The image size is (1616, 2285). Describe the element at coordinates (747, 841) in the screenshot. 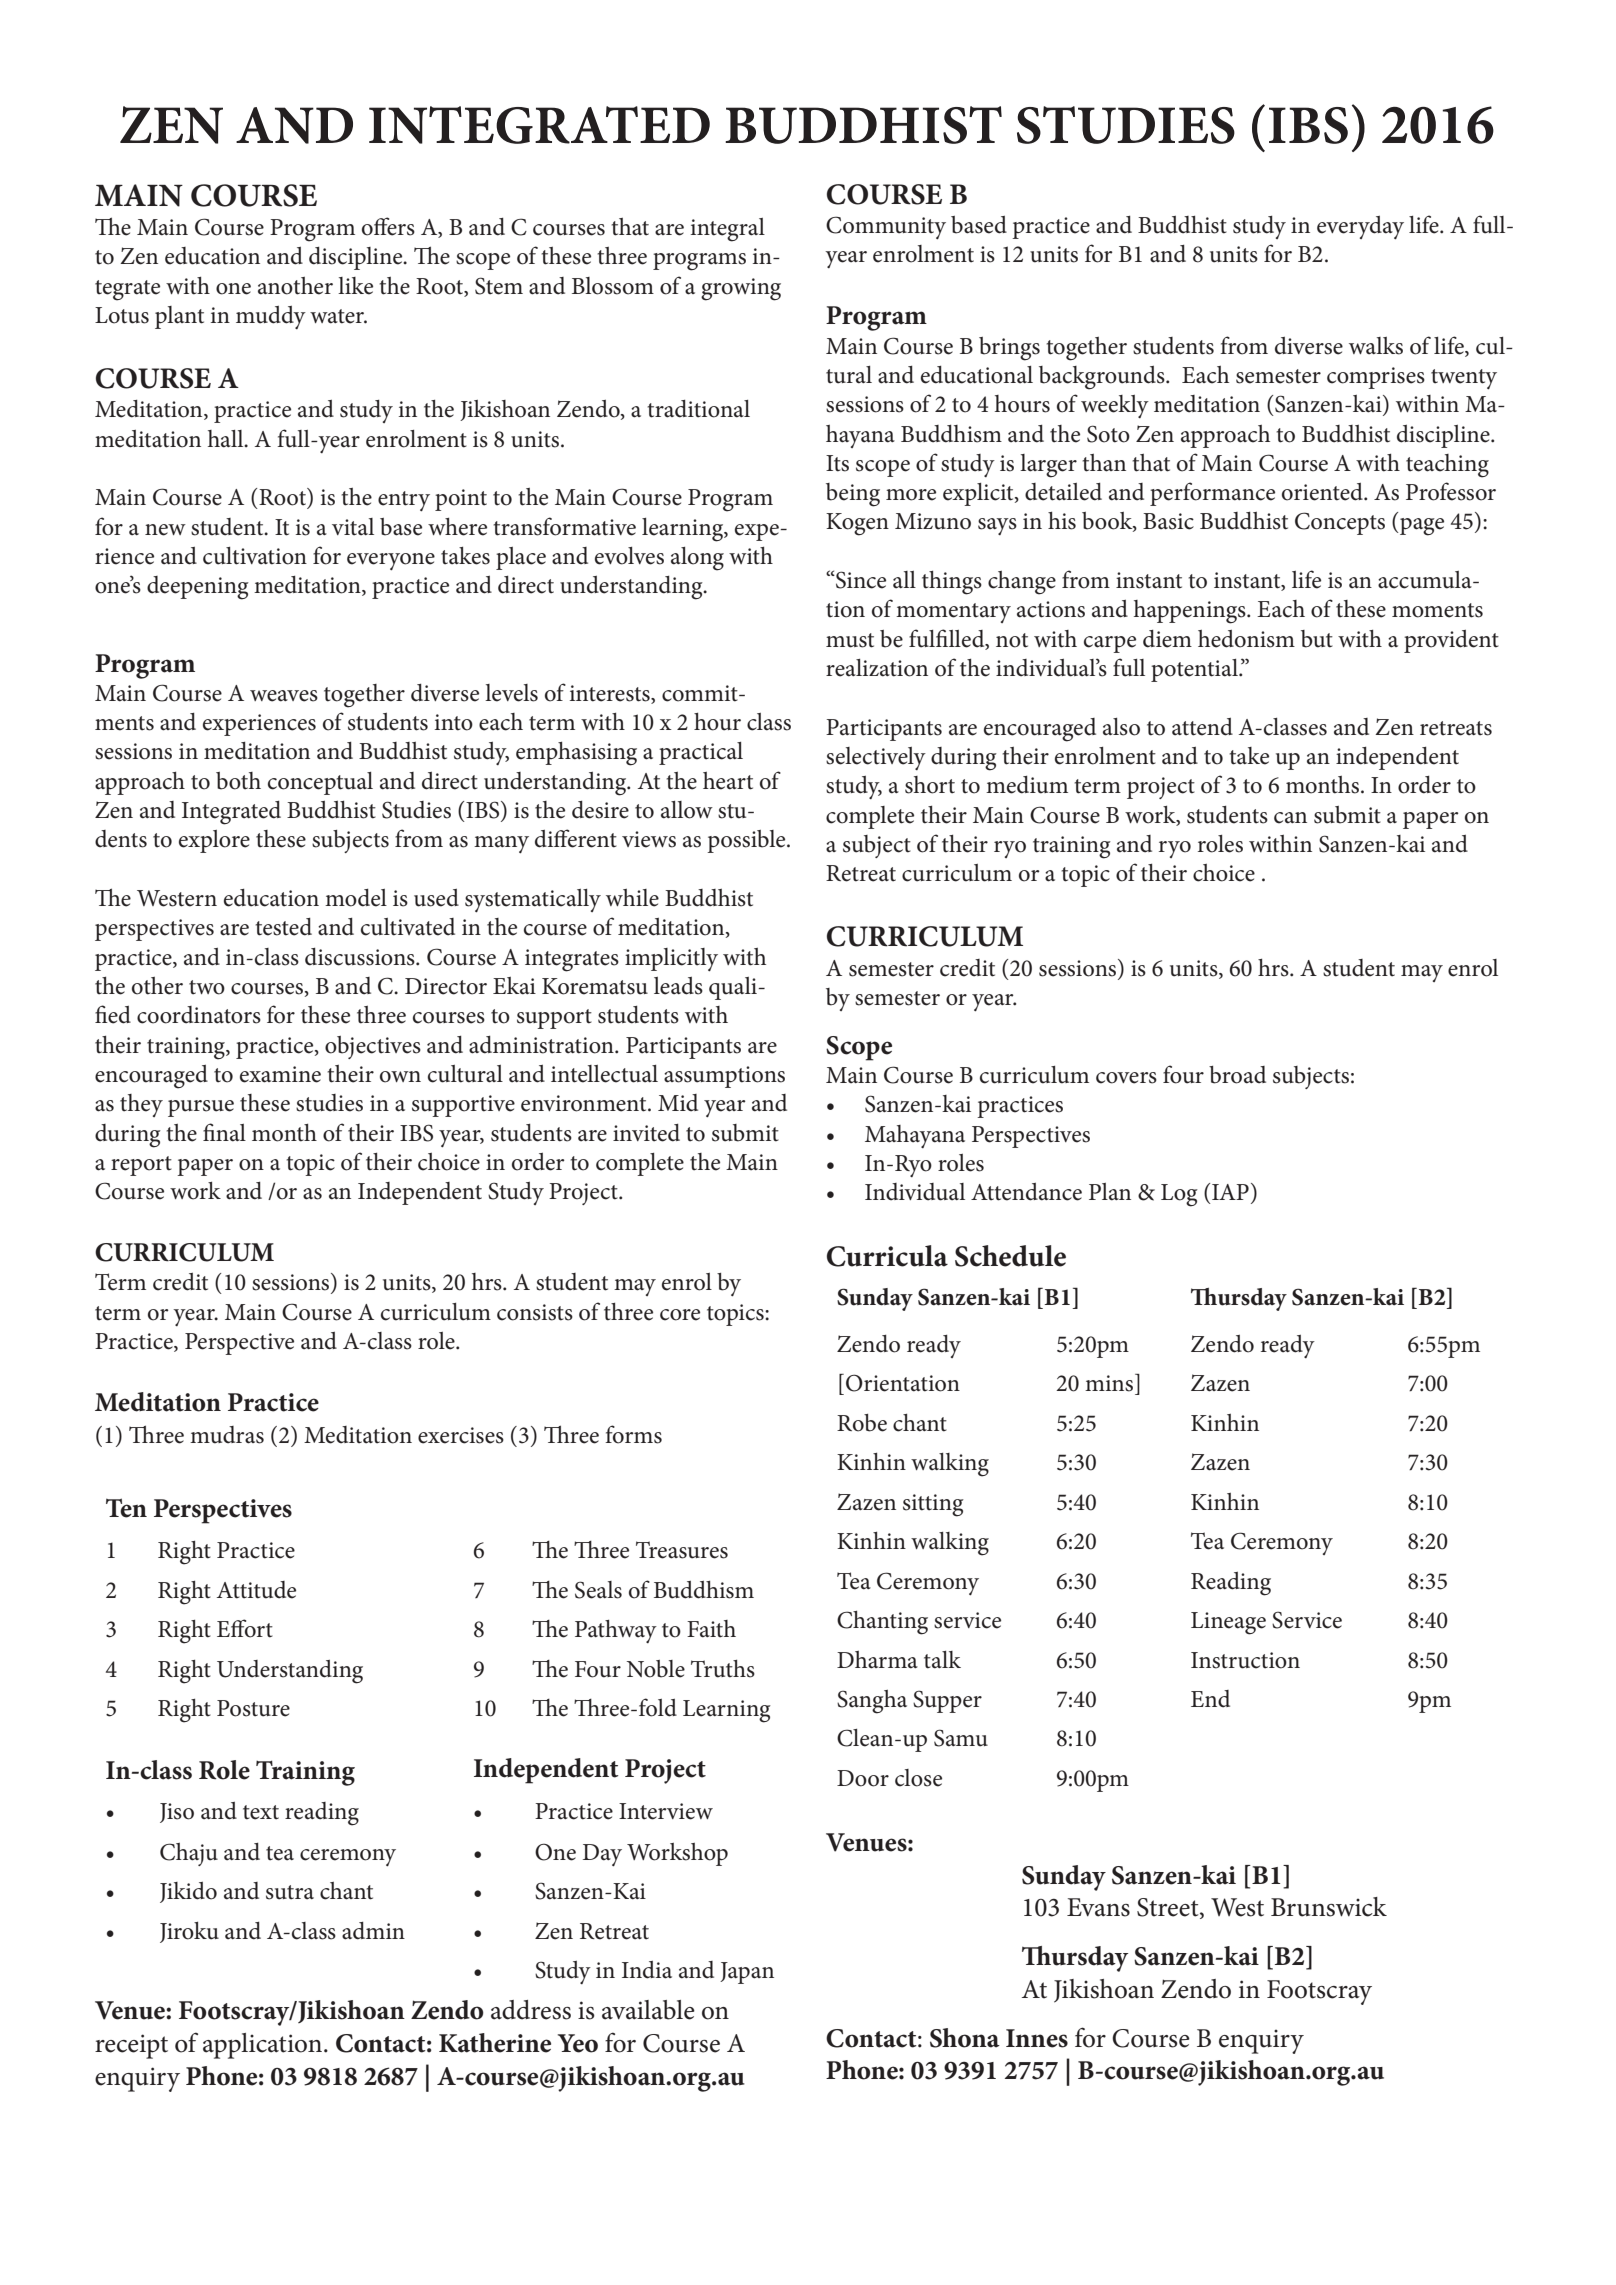

I see `possible` at that location.
